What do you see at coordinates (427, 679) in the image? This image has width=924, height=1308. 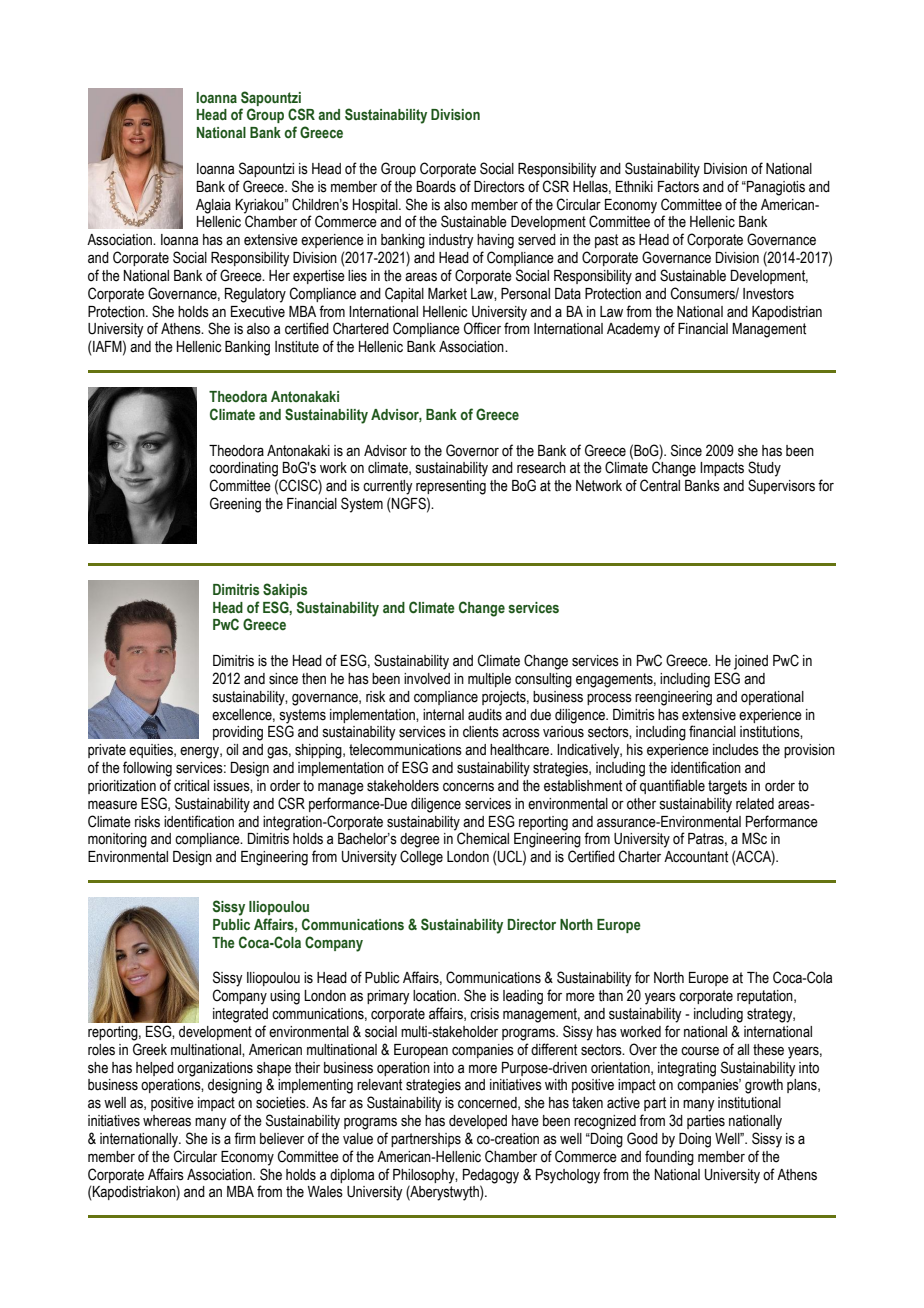 I see `involved` at bounding box center [427, 679].
